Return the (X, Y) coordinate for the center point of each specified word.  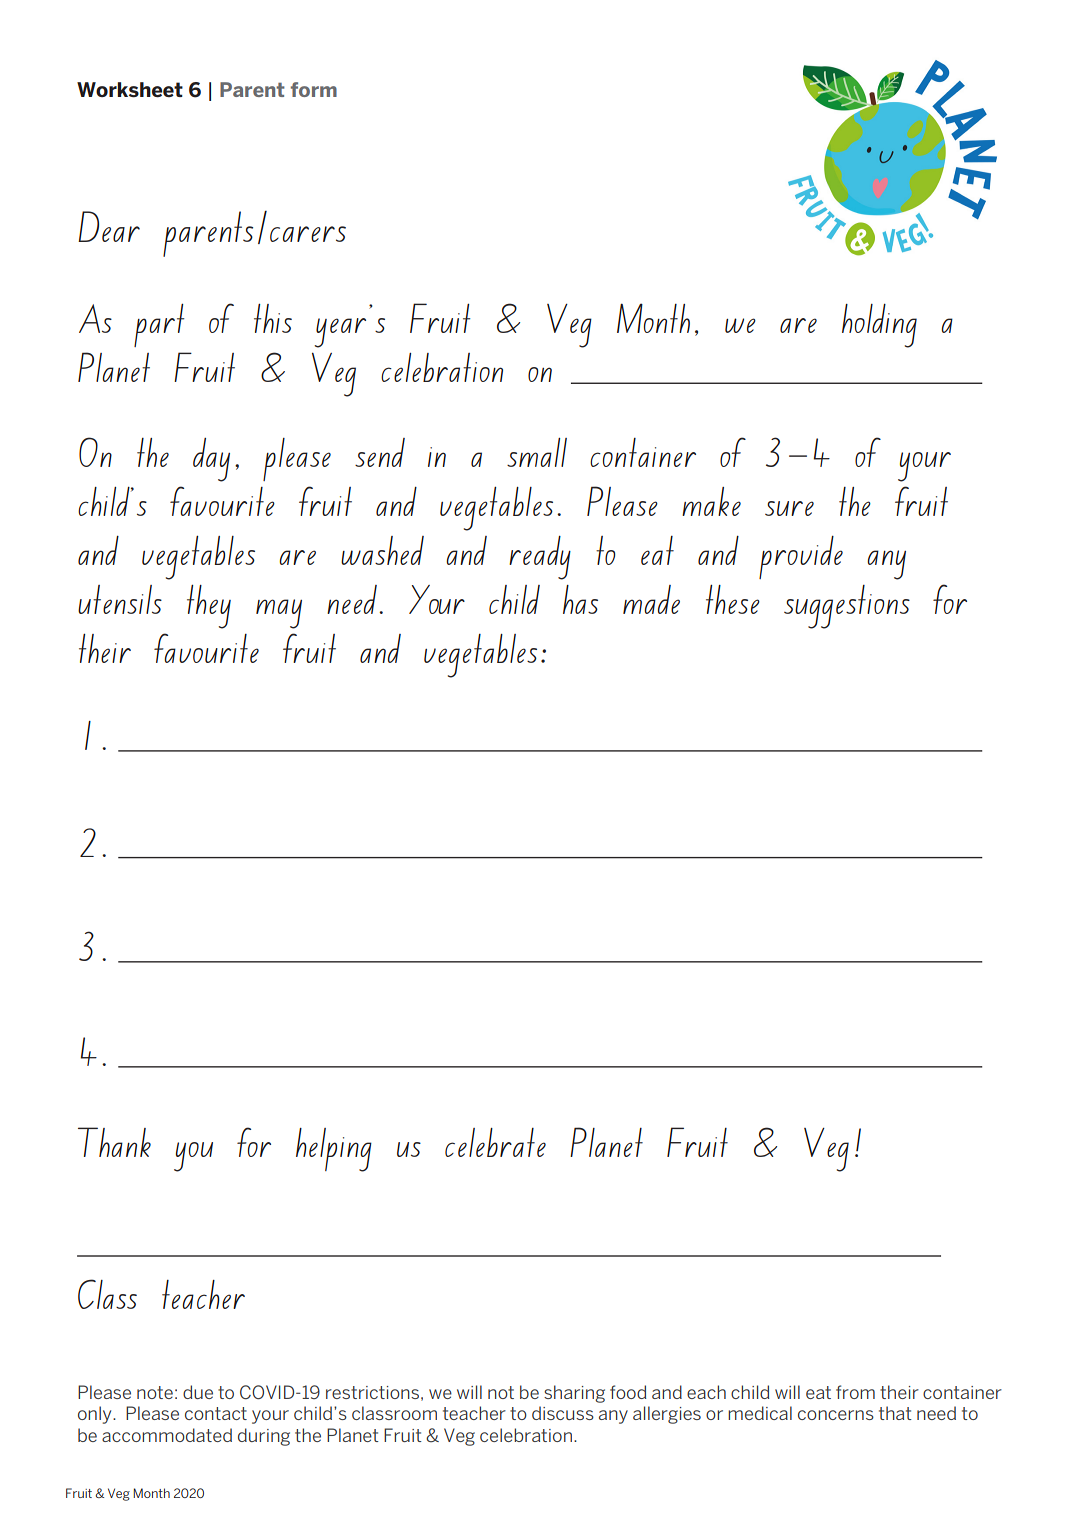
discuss (563, 1413)
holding (879, 326)
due (198, 1392)
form (314, 89)
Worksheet (130, 89)
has (580, 599)
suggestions (847, 607)
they (209, 607)
